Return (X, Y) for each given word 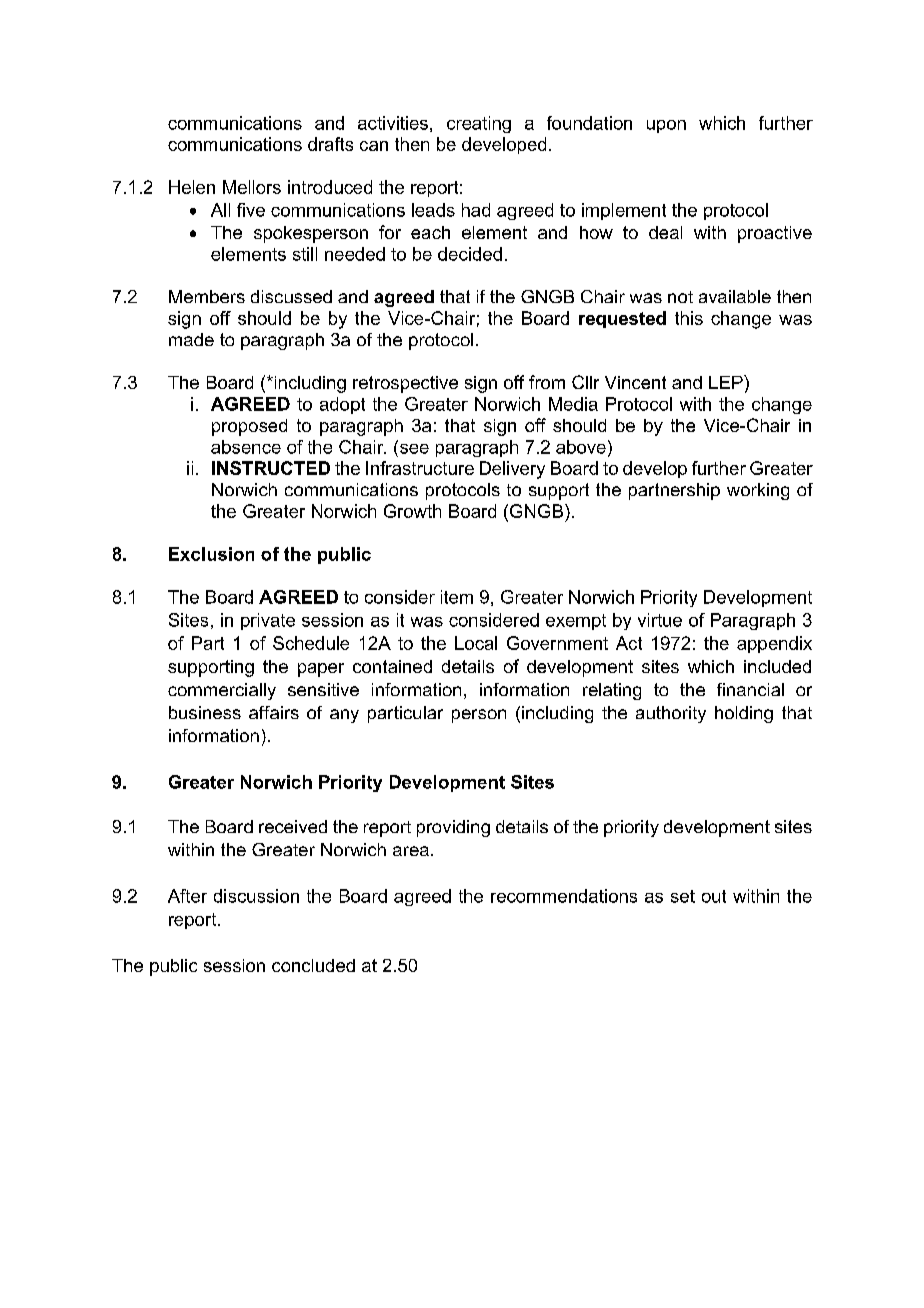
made (191, 339)
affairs (274, 712)
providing (453, 828)
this (689, 318)
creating (479, 124)
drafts (330, 144)
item (457, 597)
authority (671, 714)
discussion (256, 896)
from (547, 382)
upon (666, 126)
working (758, 491)
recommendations (564, 896)
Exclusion (211, 554)
